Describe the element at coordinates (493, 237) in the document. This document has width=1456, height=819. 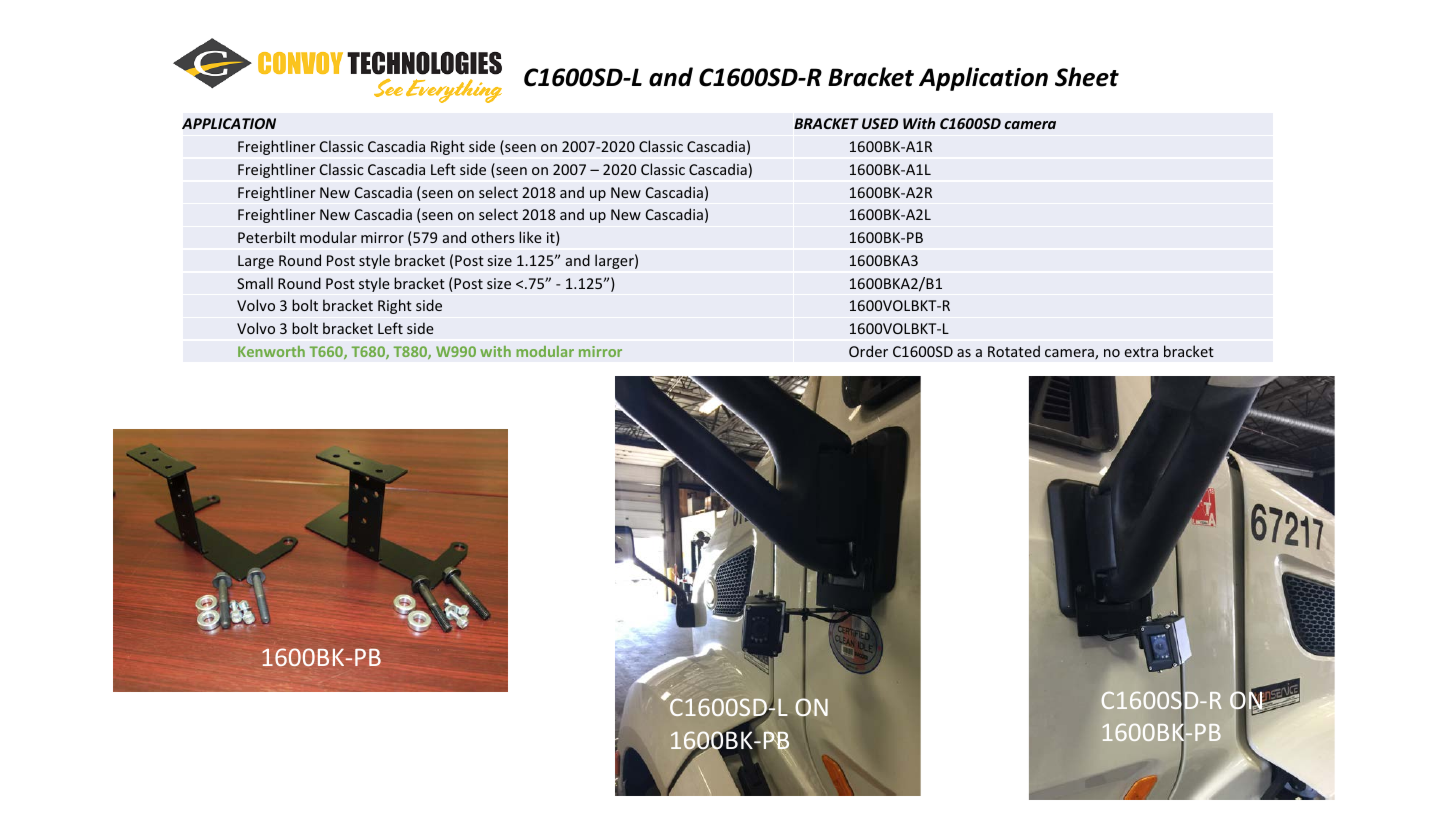
I see `others` at that location.
